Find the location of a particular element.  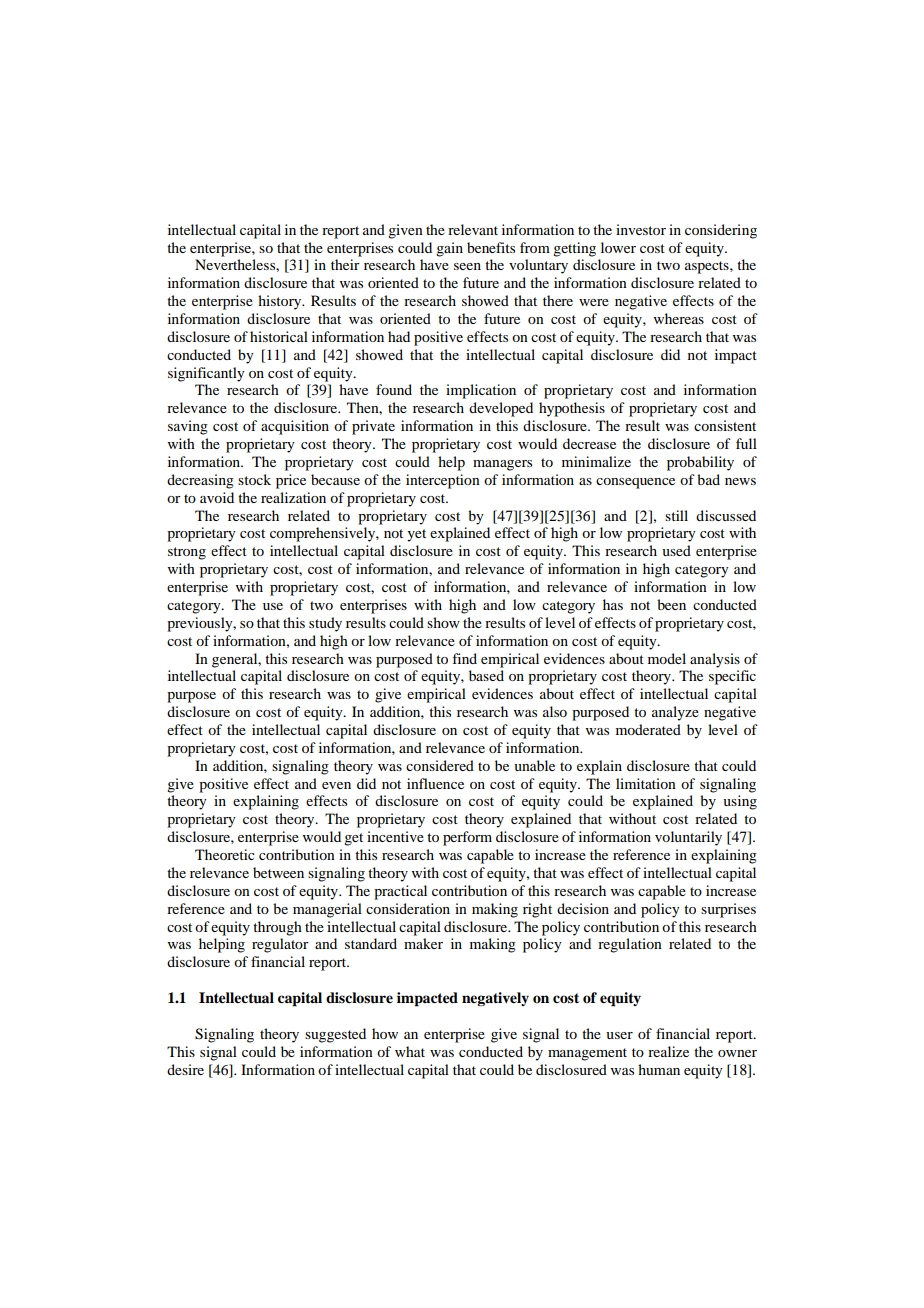

realize is located at coordinates (668, 1051).
